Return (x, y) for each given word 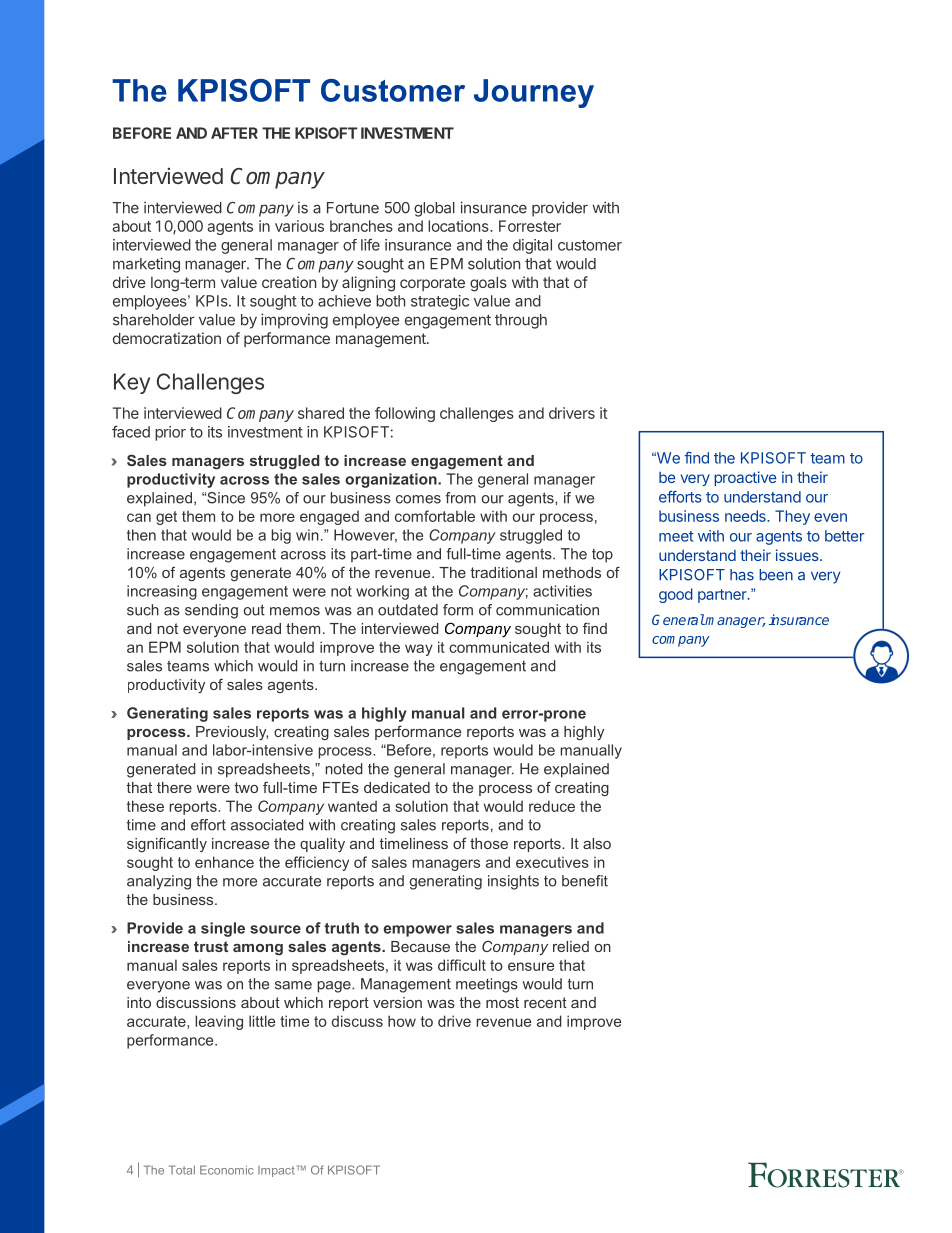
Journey (534, 93)
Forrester (530, 226)
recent (545, 1002)
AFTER (234, 133)
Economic (227, 1170)
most (502, 1002)
